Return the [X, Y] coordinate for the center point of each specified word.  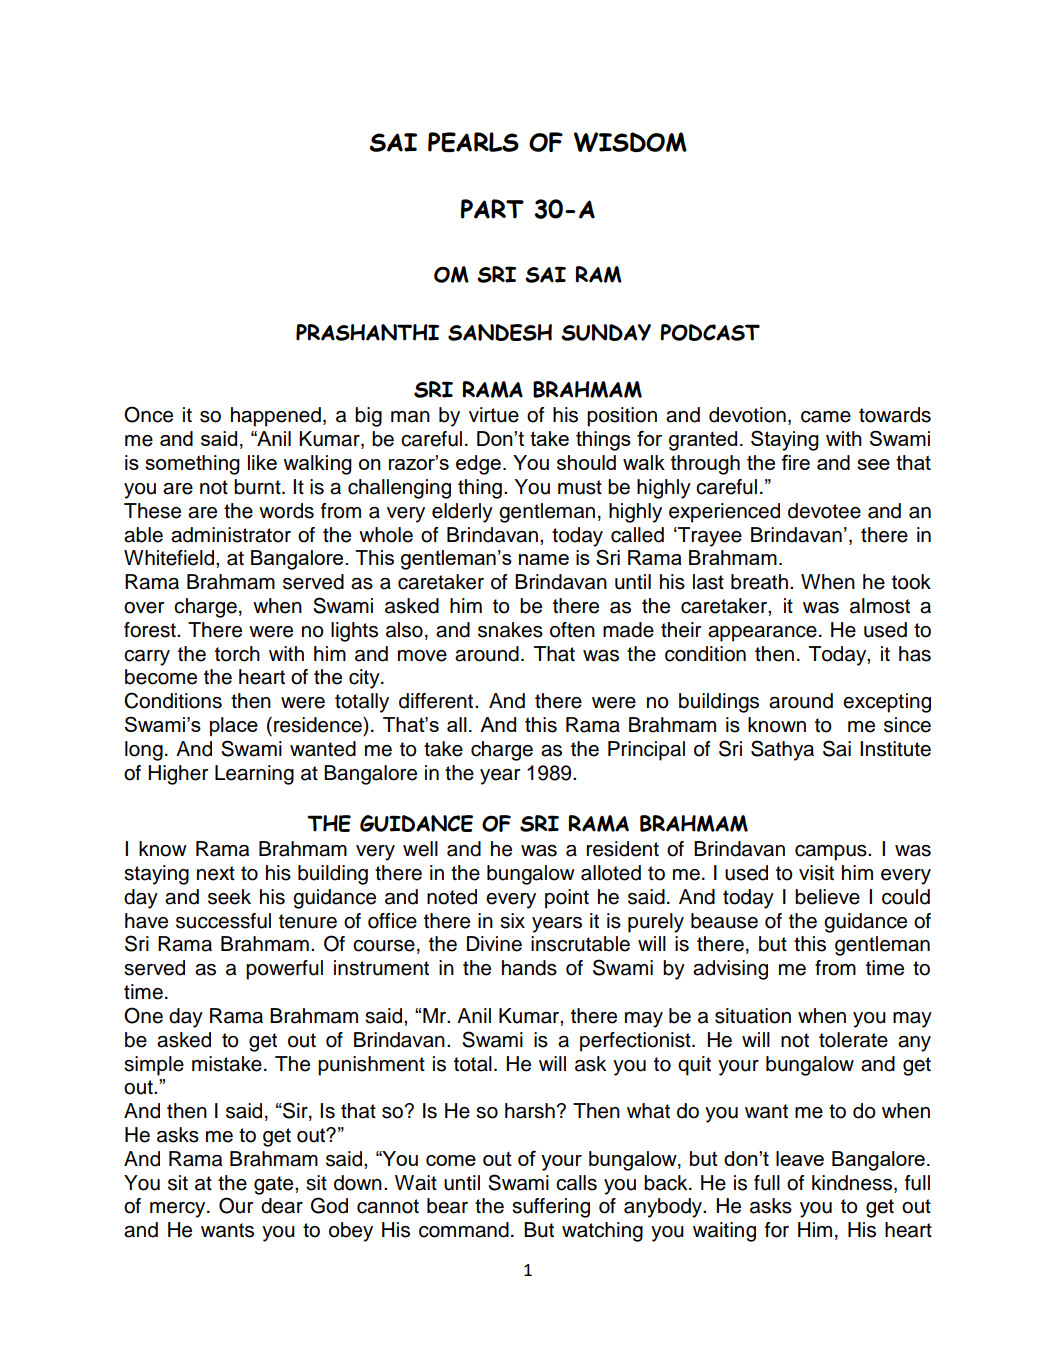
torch [237, 654]
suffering [551, 1208]
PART [492, 209]
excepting [887, 703]
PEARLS [473, 142]
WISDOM [630, 142]
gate [275, 1185]
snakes [510, 630]
